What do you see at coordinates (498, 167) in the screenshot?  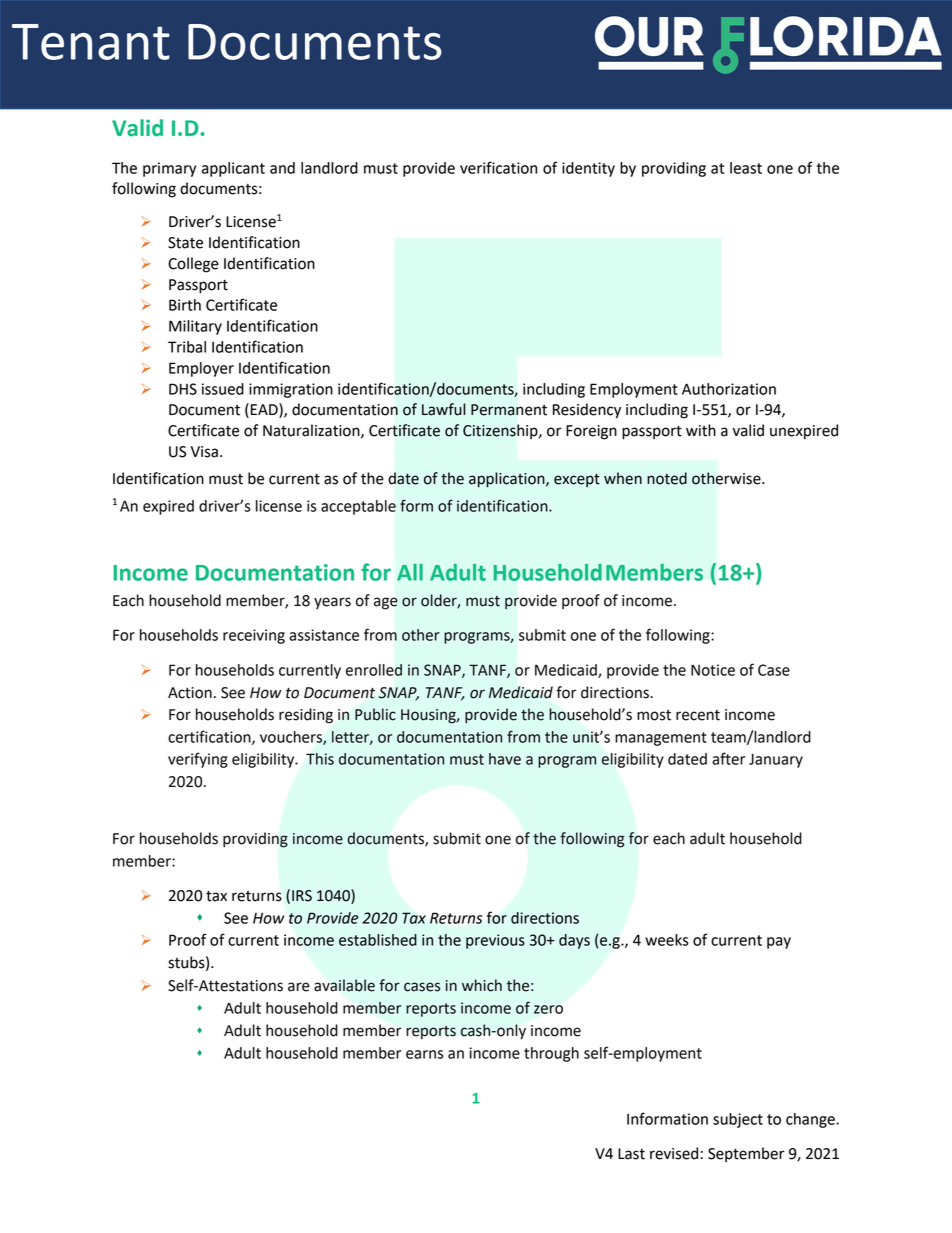 I see `verification` at bounding box center [498, 167].
